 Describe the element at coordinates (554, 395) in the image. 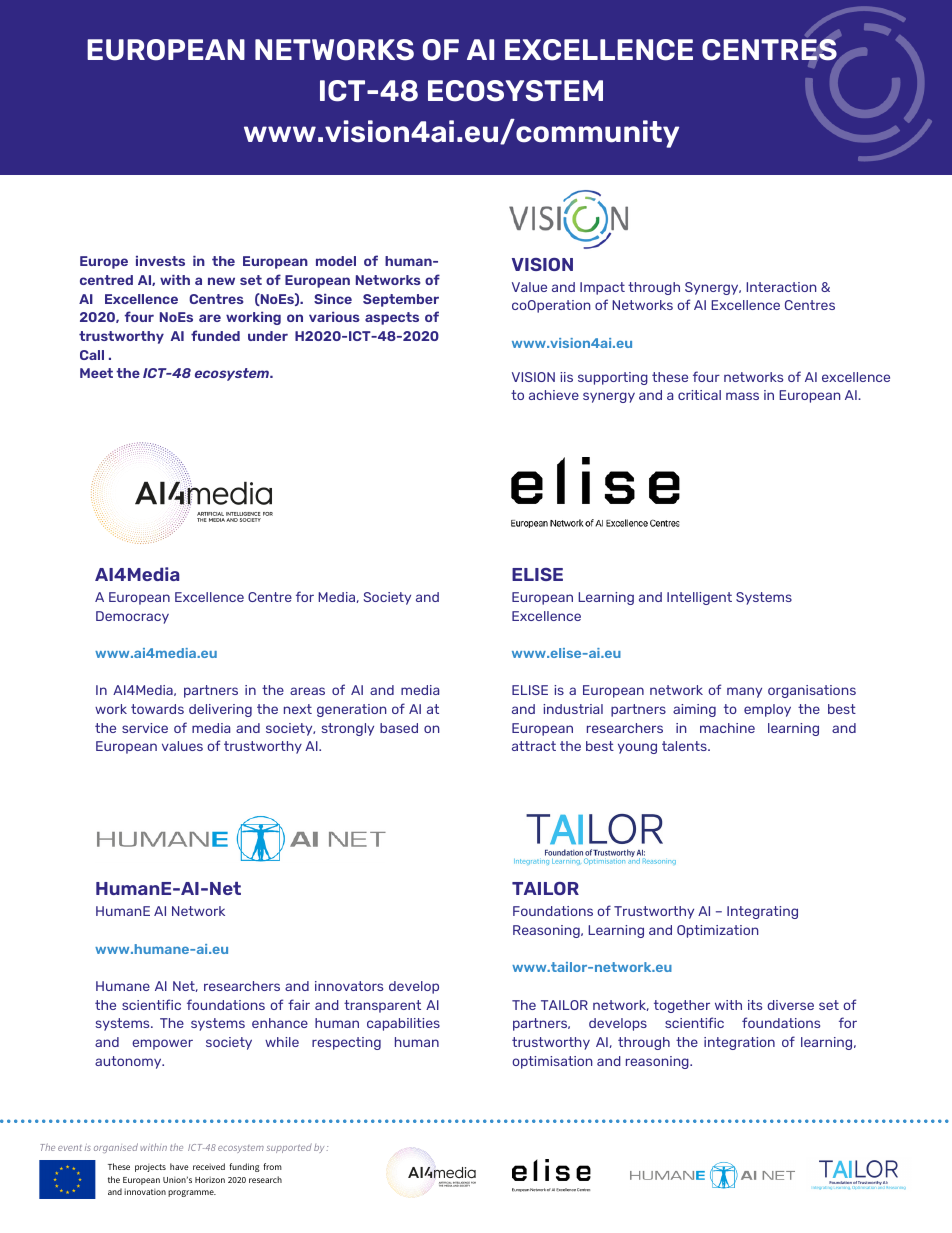

I see `achieve` at that location.
